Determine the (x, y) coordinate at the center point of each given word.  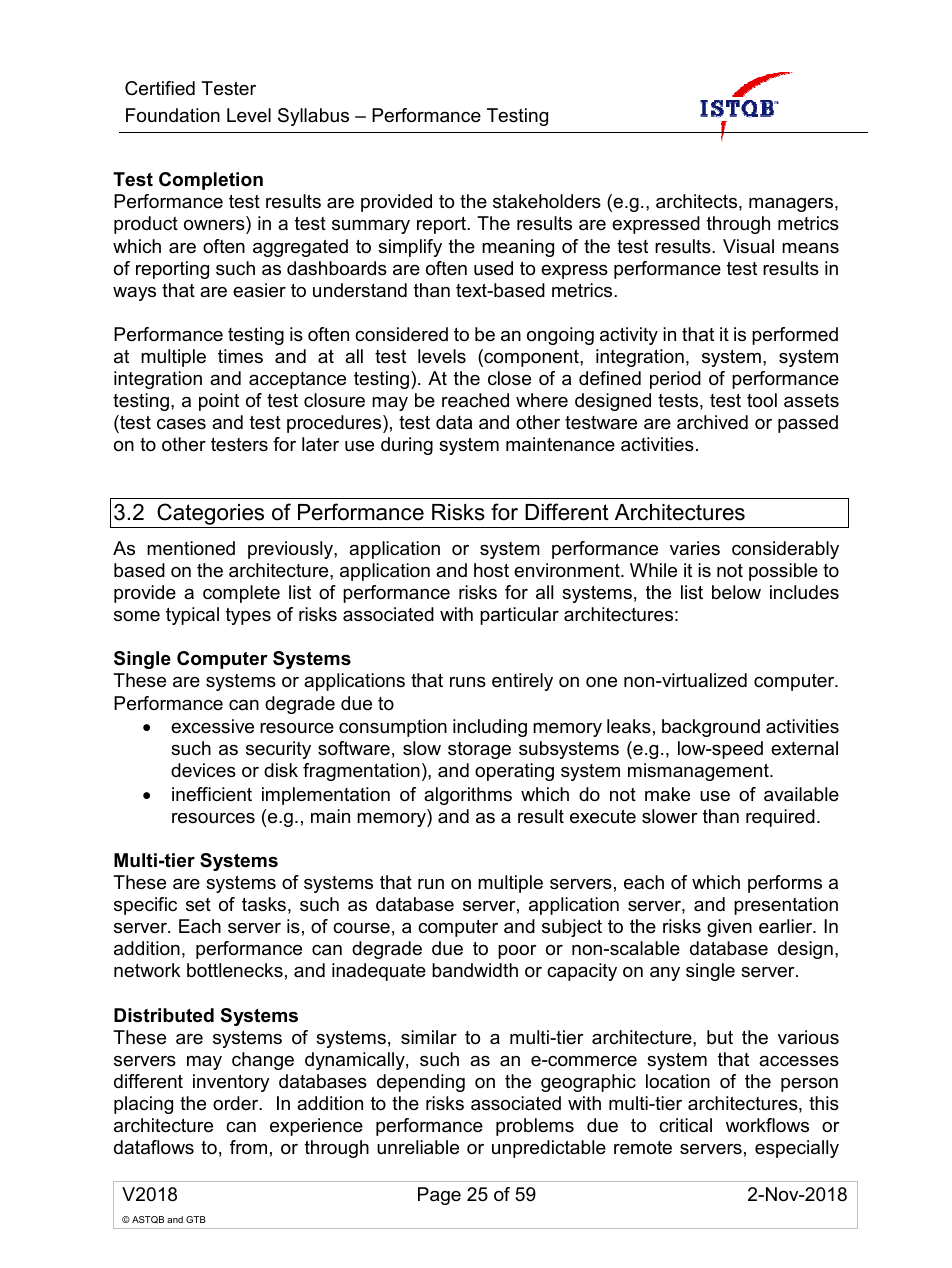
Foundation (173, 115)
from (248, 1147)
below (736, 592)
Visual (748, 246)
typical (192, 616)
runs (468, 682)
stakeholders (547, 201)
